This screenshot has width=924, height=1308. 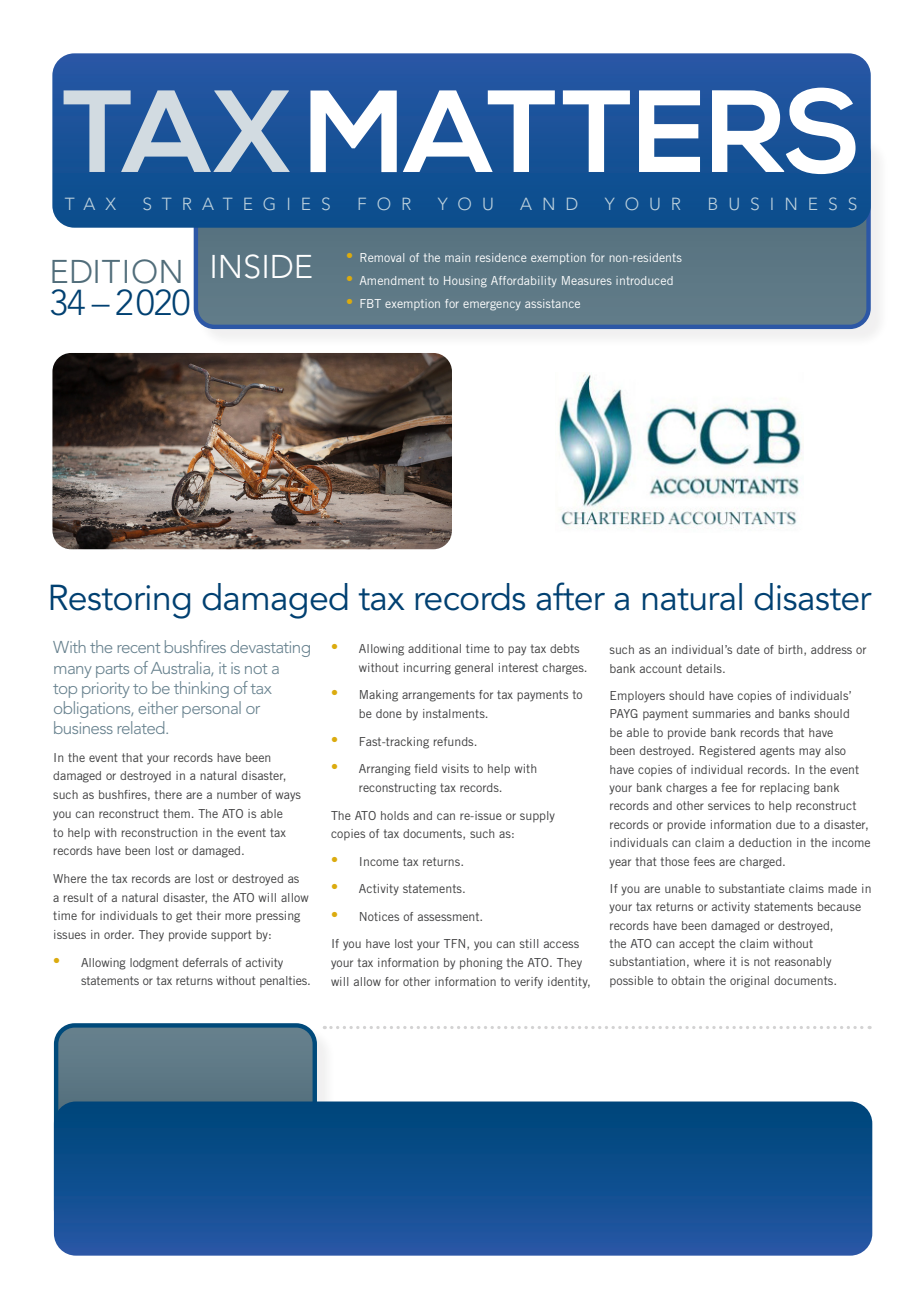 What do you see at coordinates (748, 649) in the screenshot?
I see `date` at bounding box center [748, 649].
